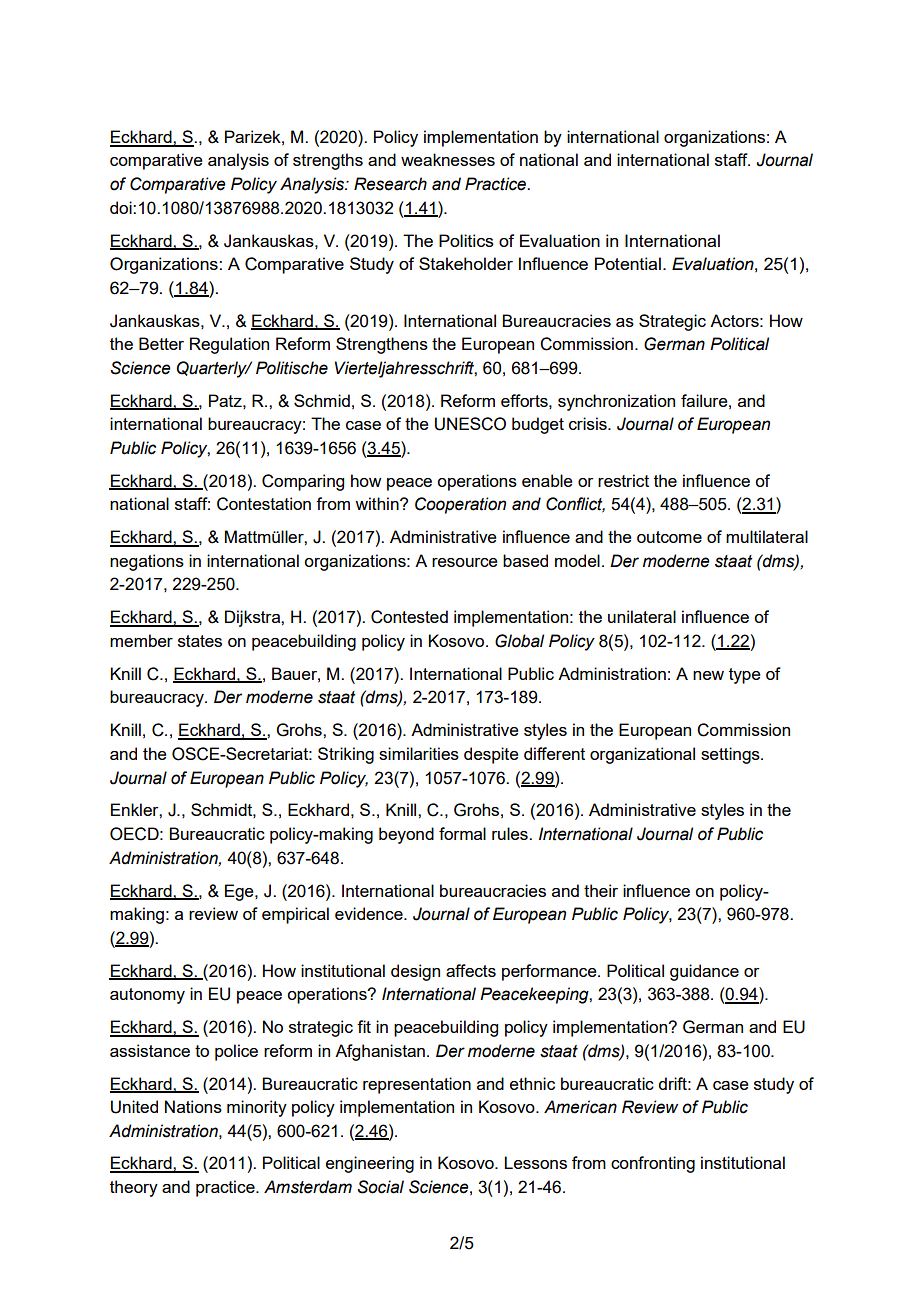 This page has height=1308, width=924. Describe the element at coordinates (193, 1106) in the page. I see `Nations` at that location.
